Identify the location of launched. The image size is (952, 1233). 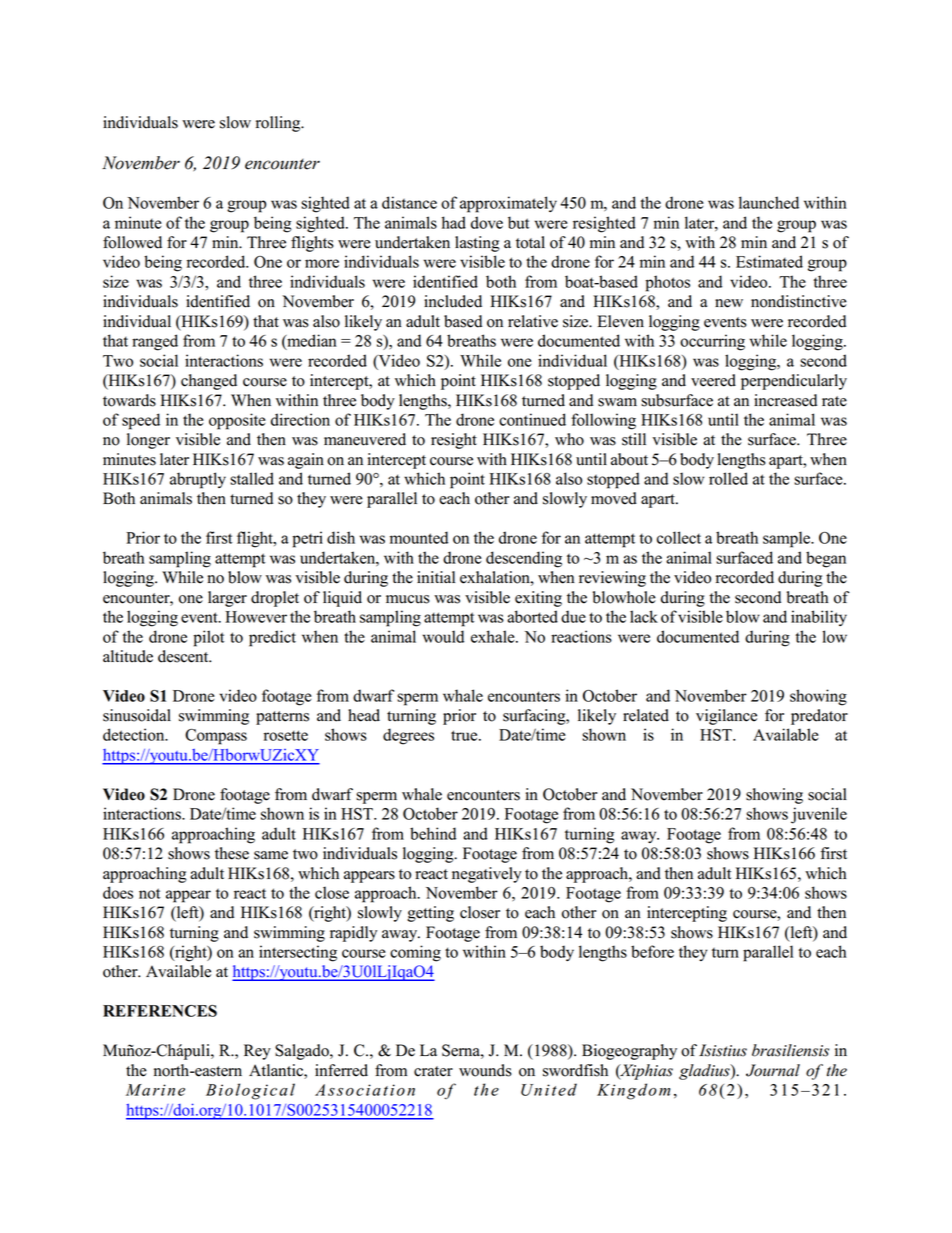
(769, 202).
